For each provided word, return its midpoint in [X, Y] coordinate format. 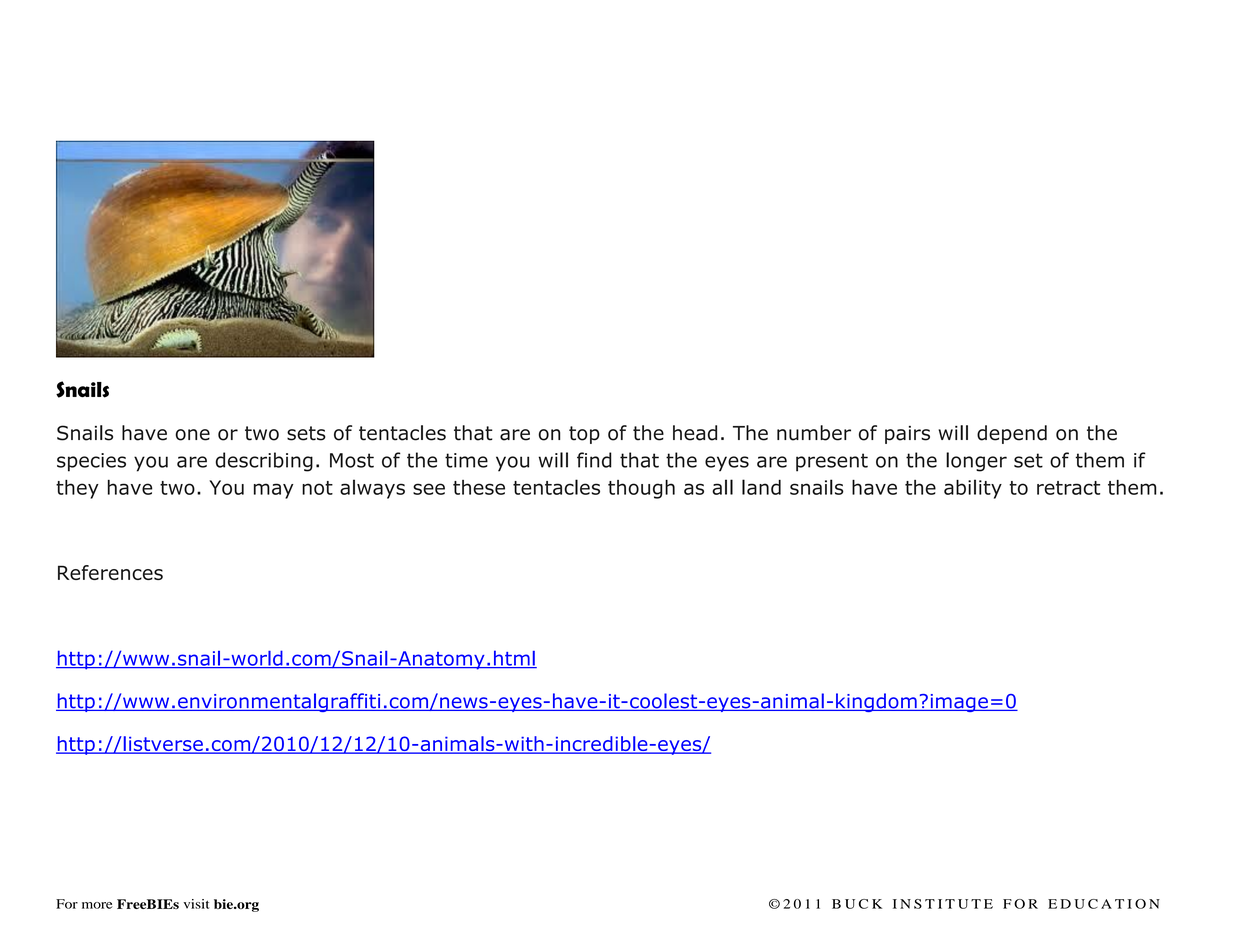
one [192, 435]
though [641, 489]
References [110, 572]
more [97, 905]
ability [973, 489]
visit [196, 904]
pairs [907, 435]
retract [1068, 488]
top [584, 435]
